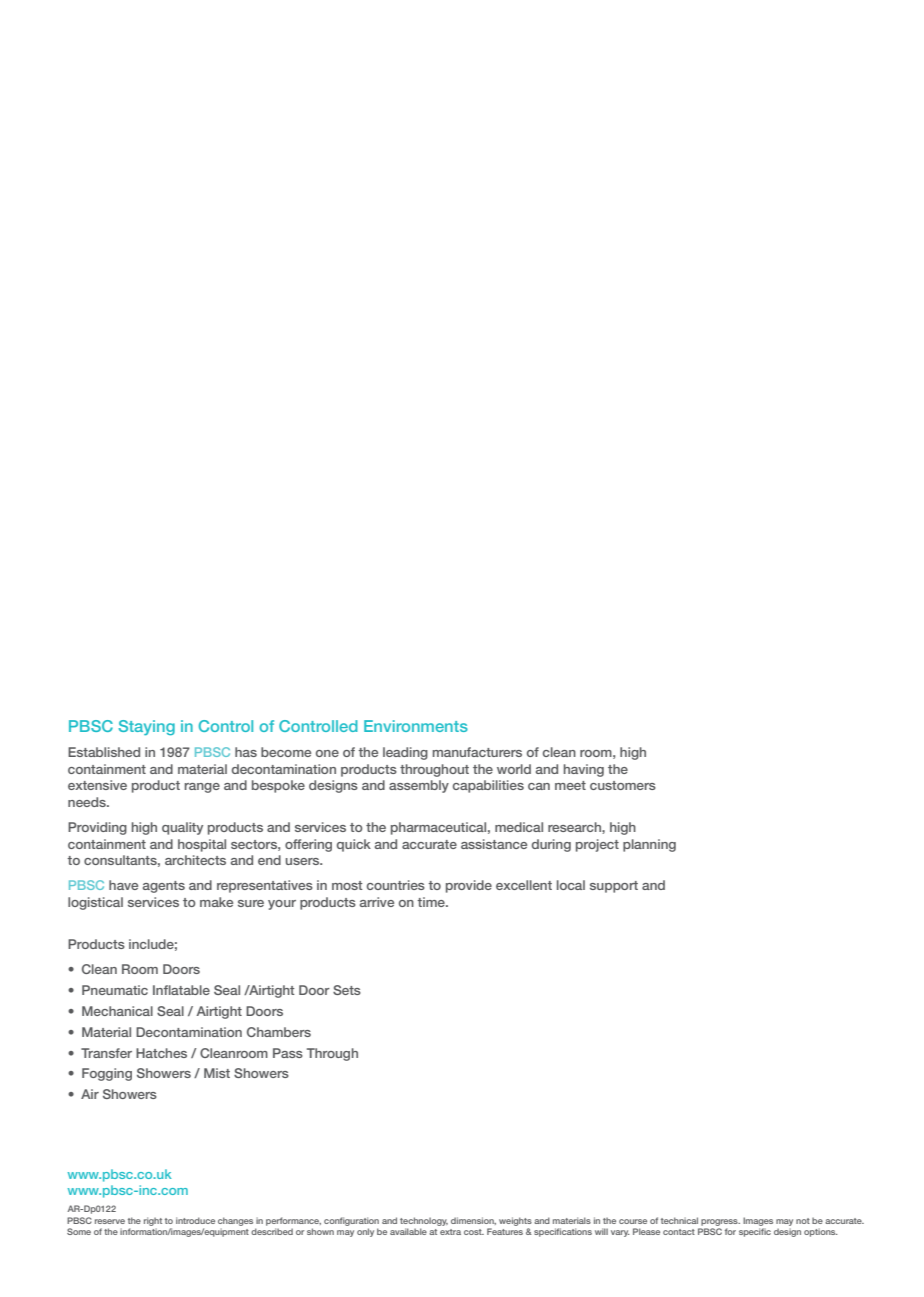 This image has width=924, height=1297. What do you see at coordinates (432, 902) in the image?
I see `time` at bounding box center [432, 902].
